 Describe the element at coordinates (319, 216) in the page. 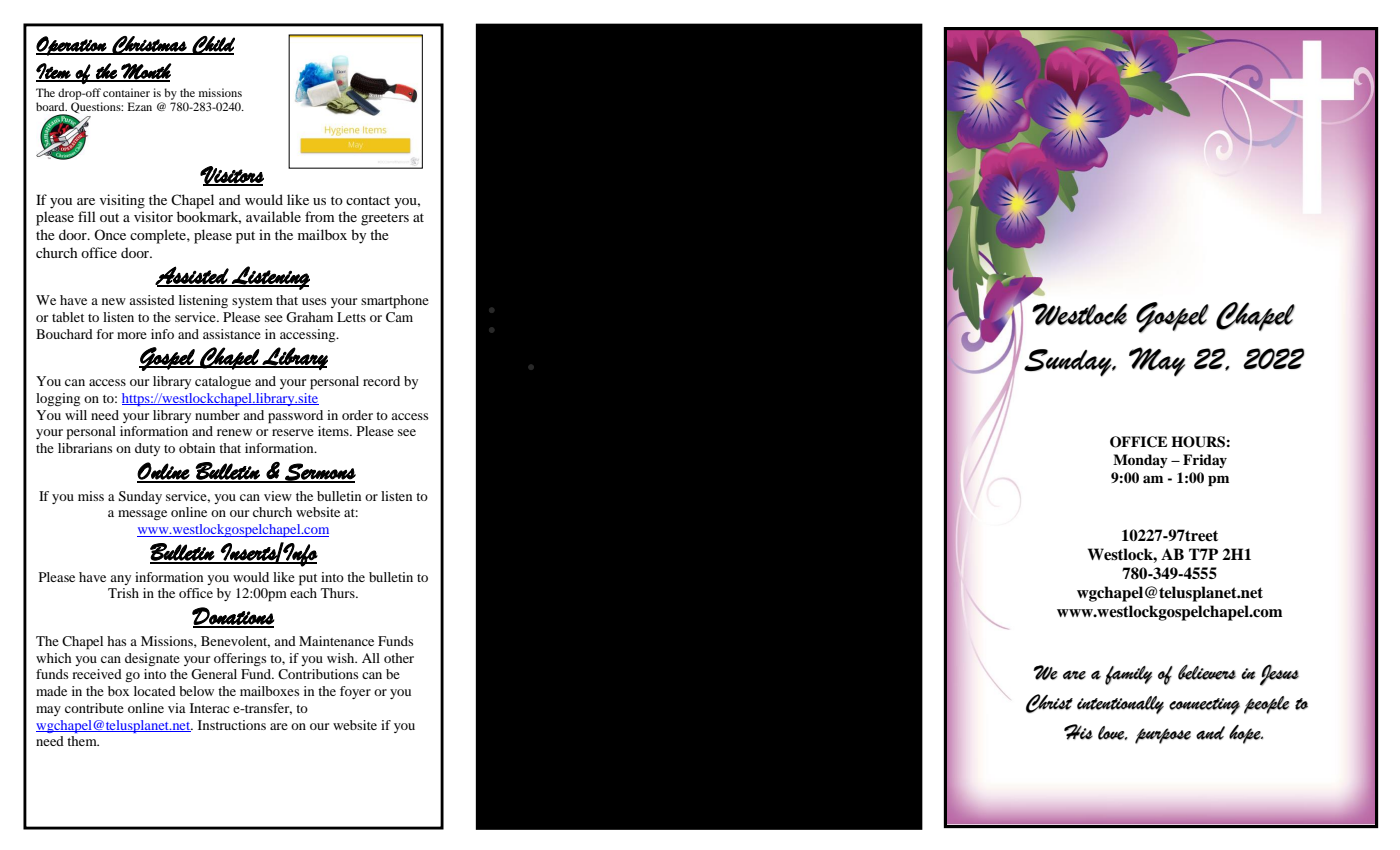

I see `from` at that location.
